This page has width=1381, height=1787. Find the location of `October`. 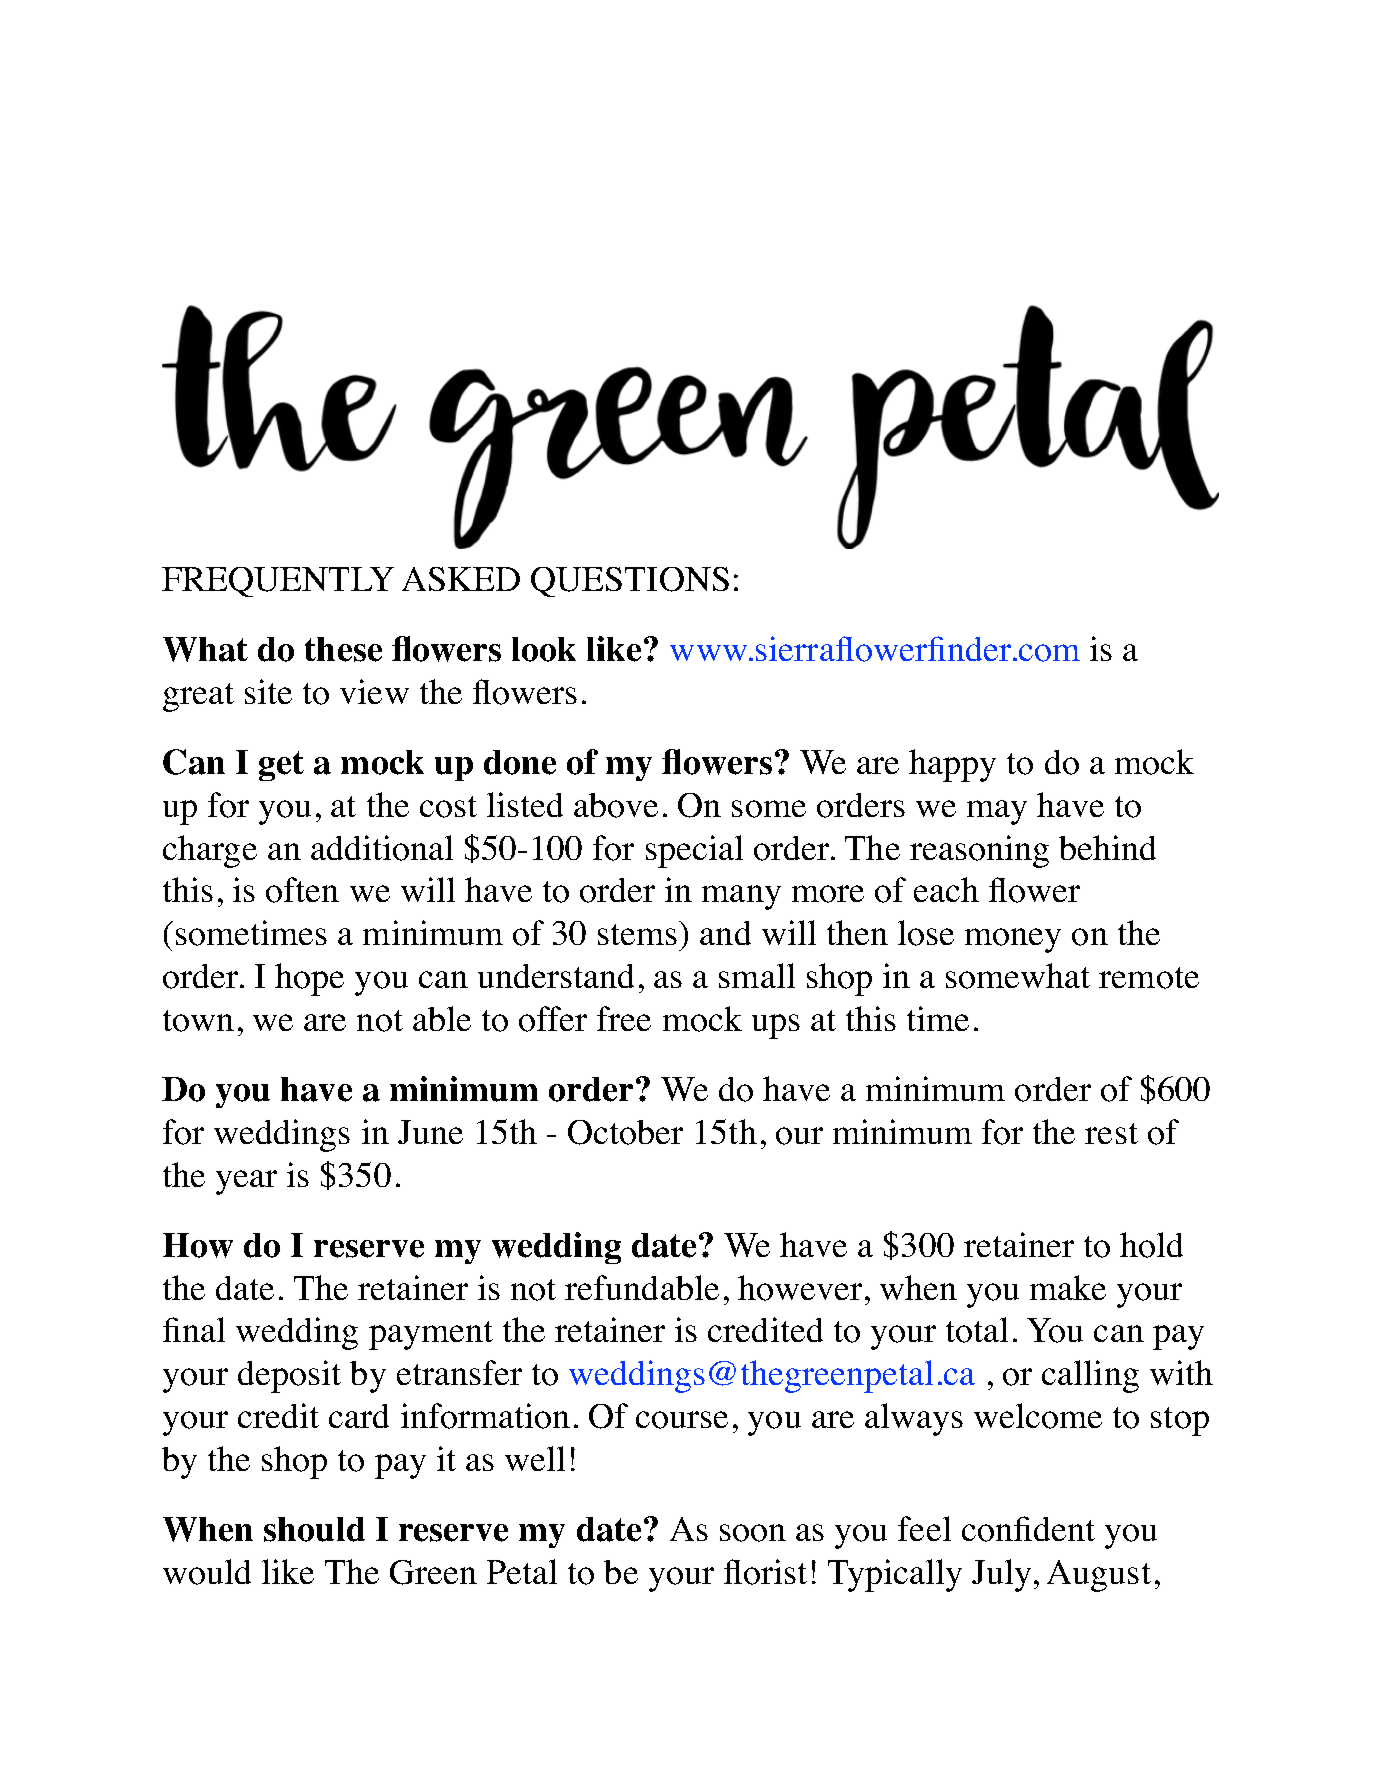

October is located at coordinates (625, 1132).
